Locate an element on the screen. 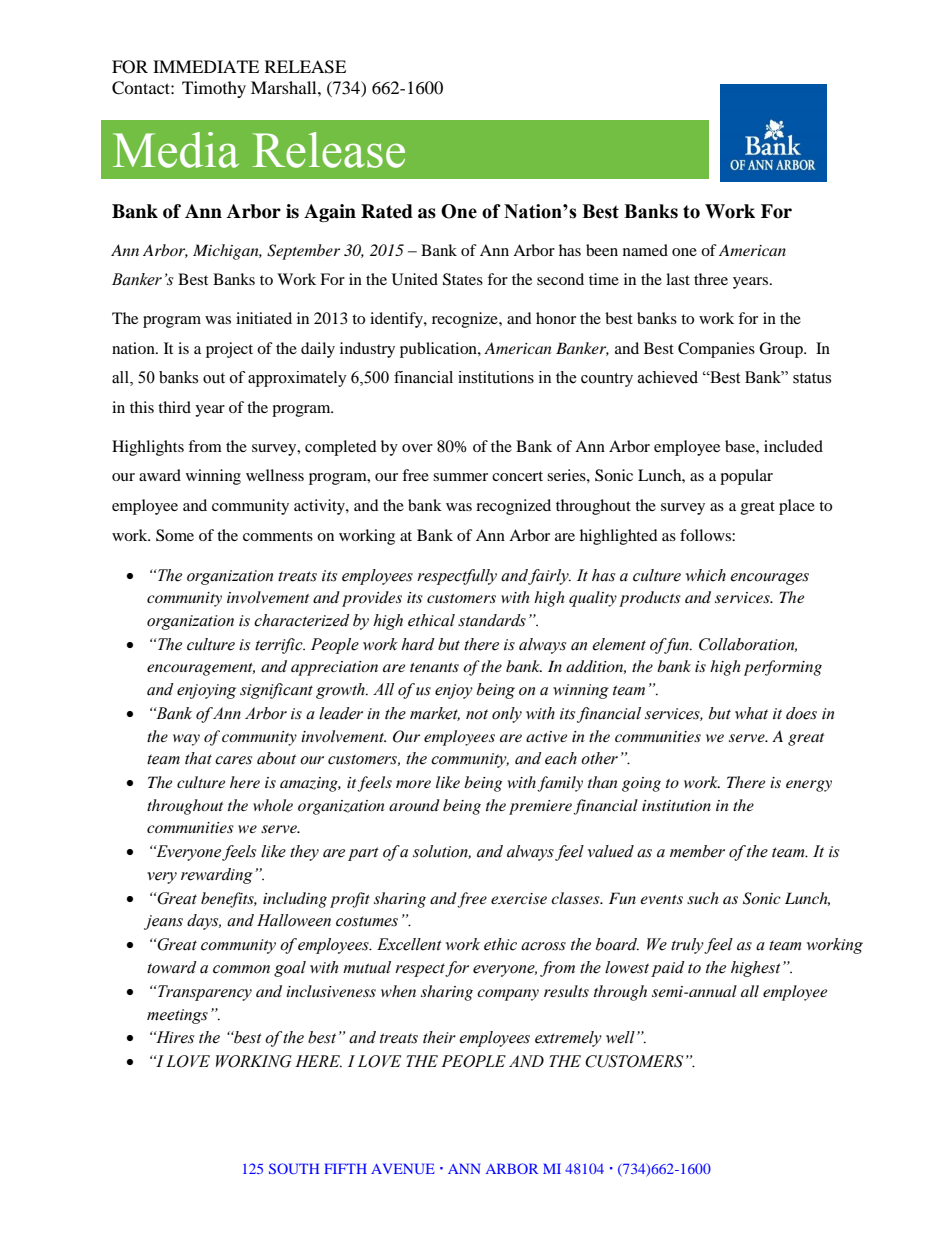 The width and height of the screenshot is (952, 1233). Timothy is located at coordinates (214, 89).
